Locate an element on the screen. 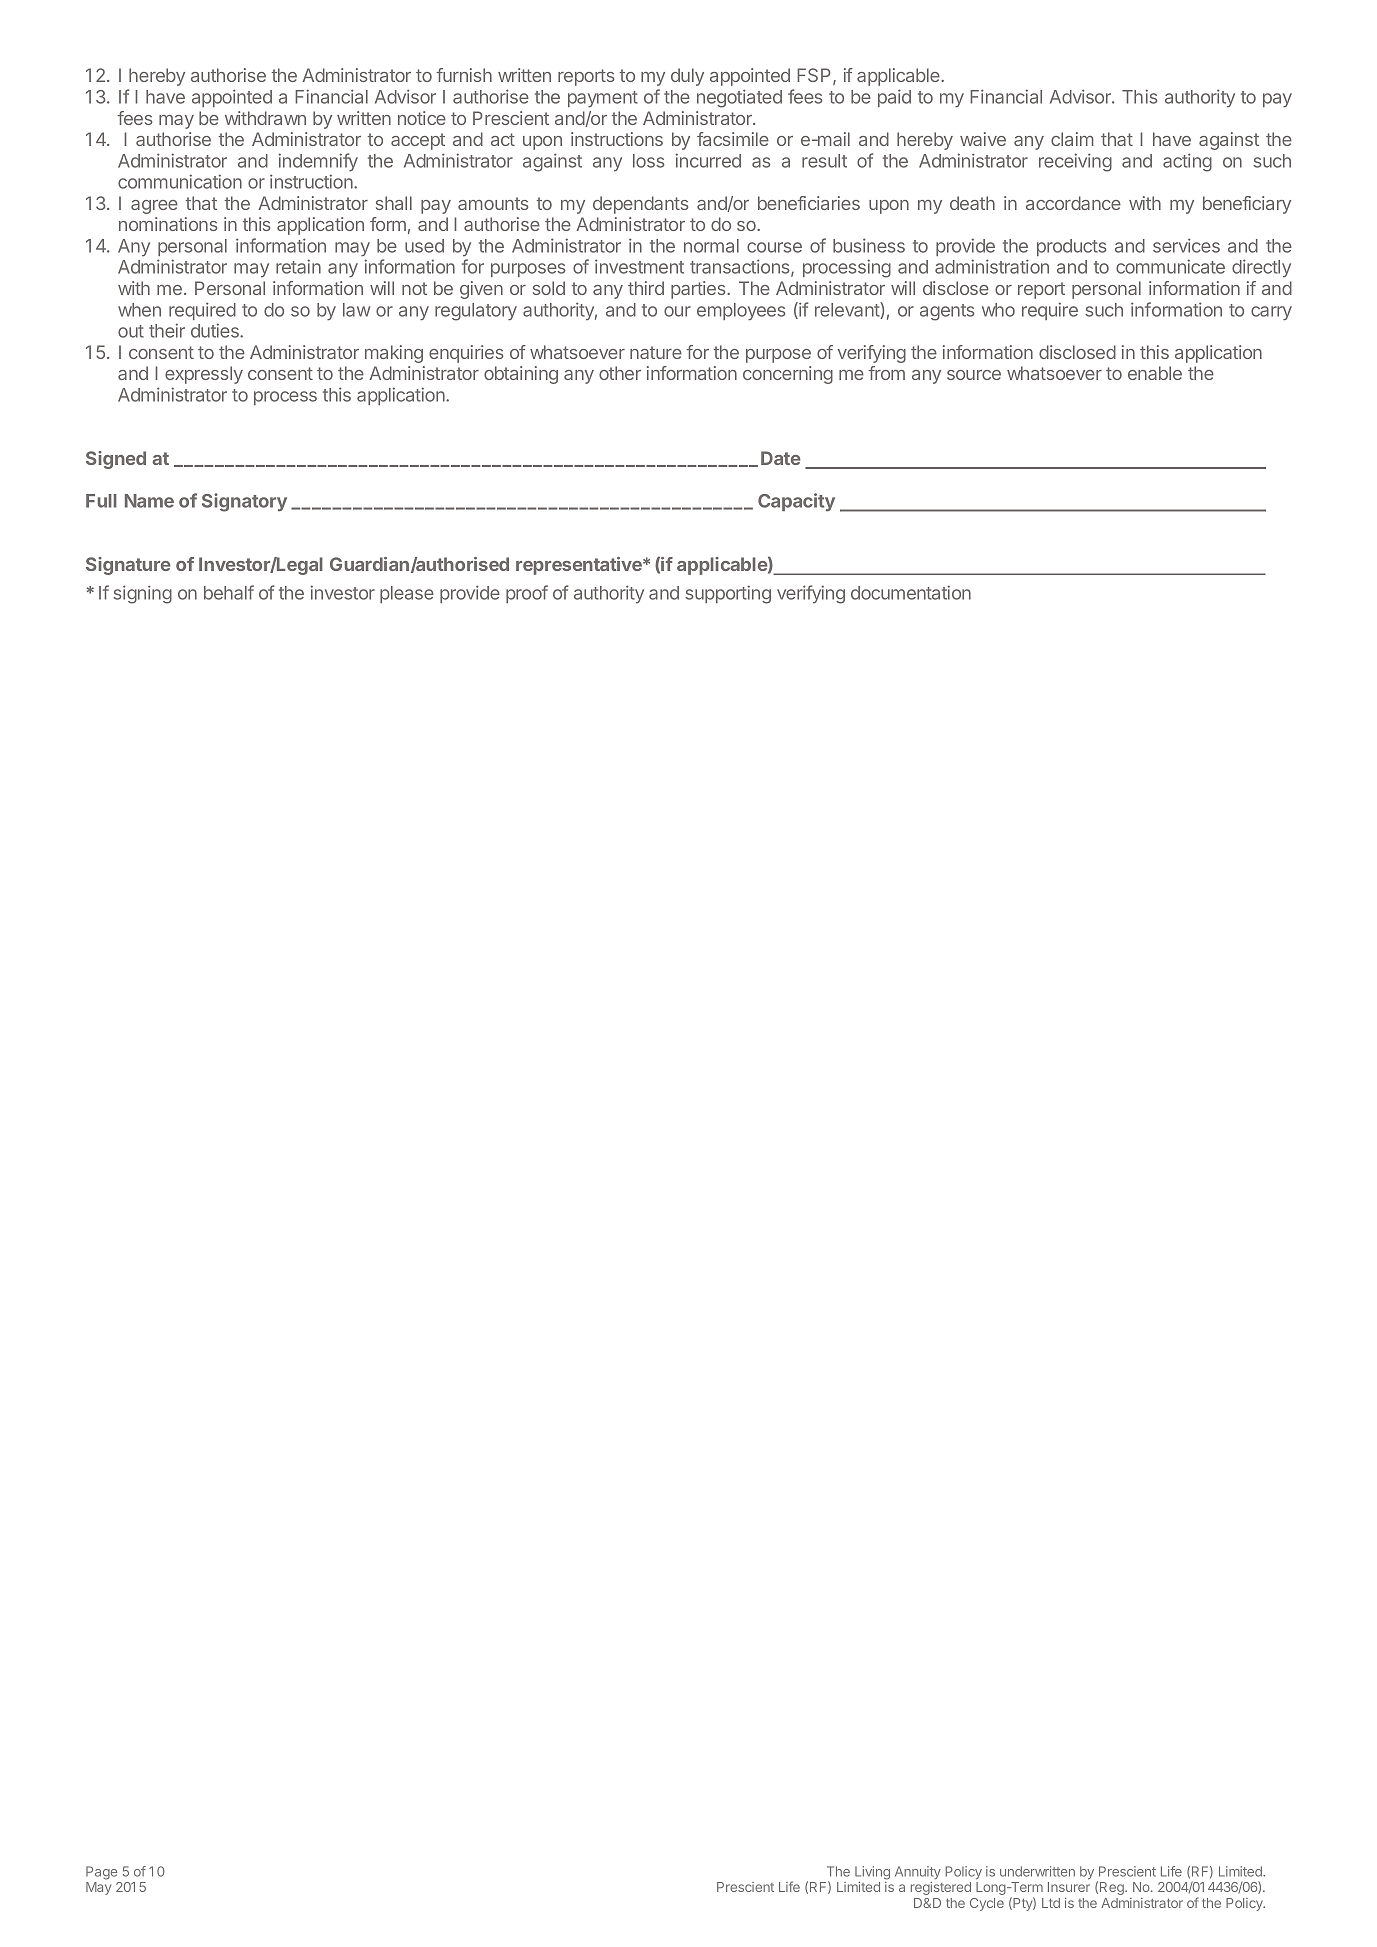 Image resolution: width=1377 pixels, height=1947 pixels. documentation is located at coordinates (911, 592).
